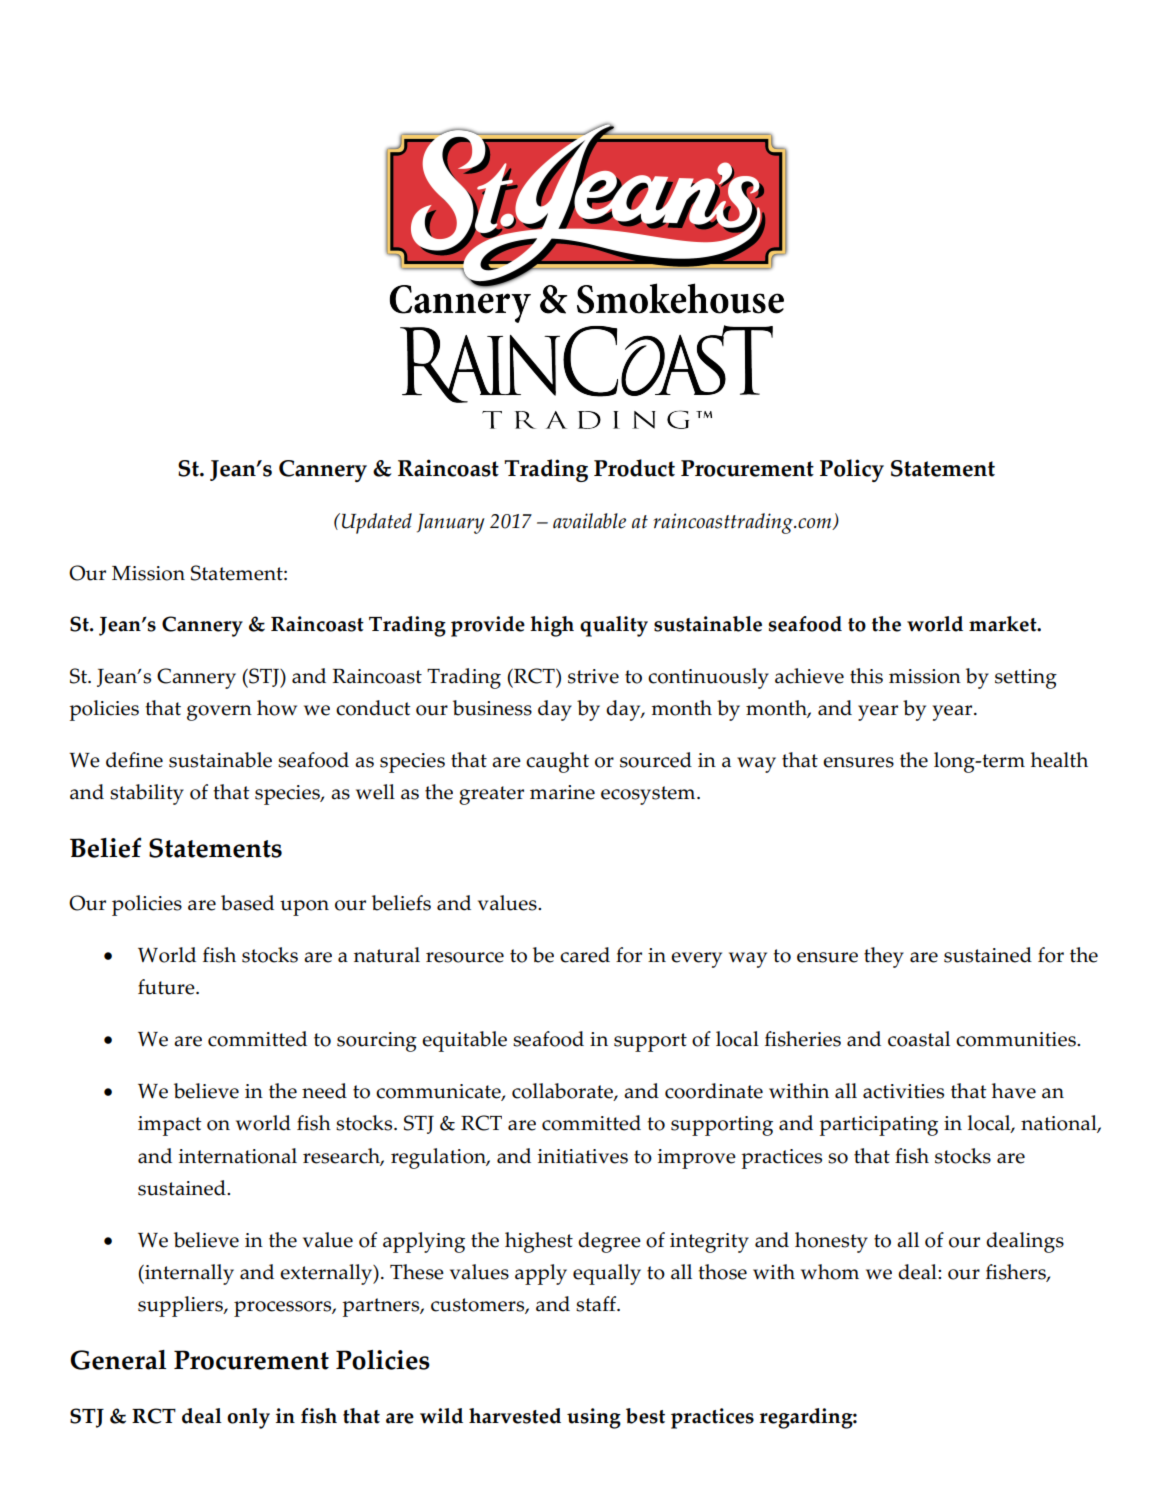  Describe the element at coordinates (170, 1126) in the screenshot. I see `impact` at that location.
